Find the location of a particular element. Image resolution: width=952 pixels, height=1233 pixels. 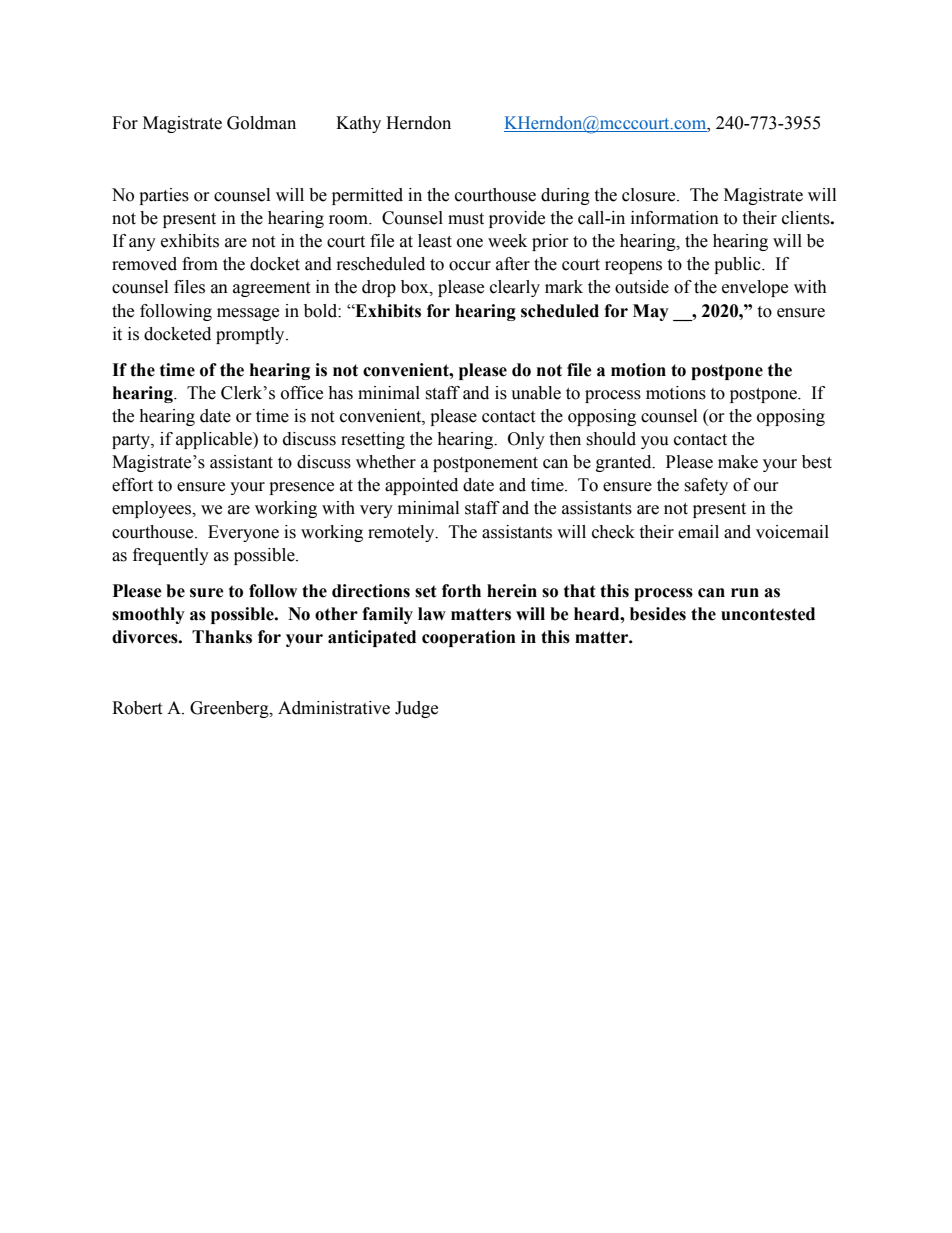

Kathy is located at coordinates (358, 124).
